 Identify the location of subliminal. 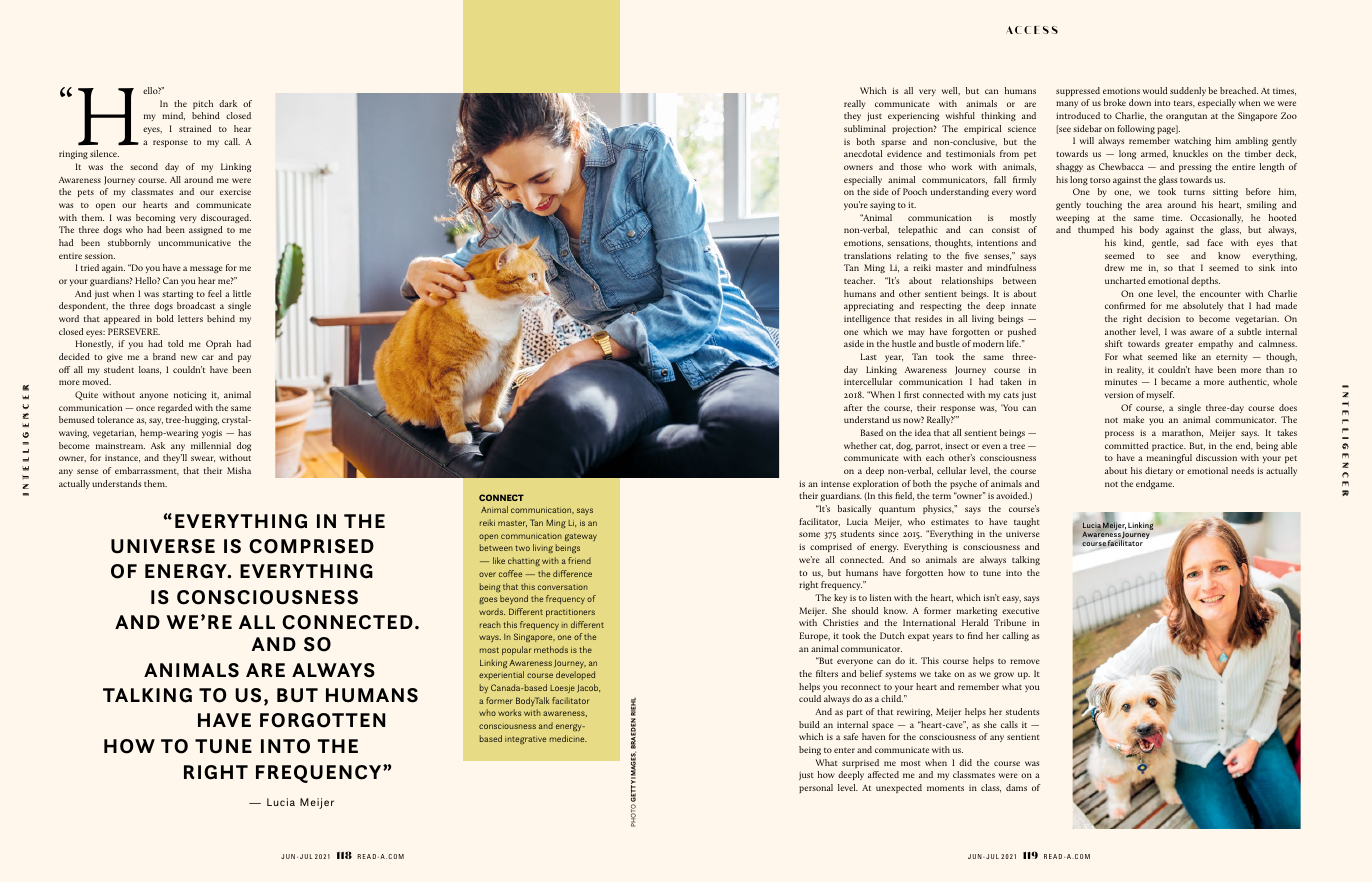
(865, 128).
